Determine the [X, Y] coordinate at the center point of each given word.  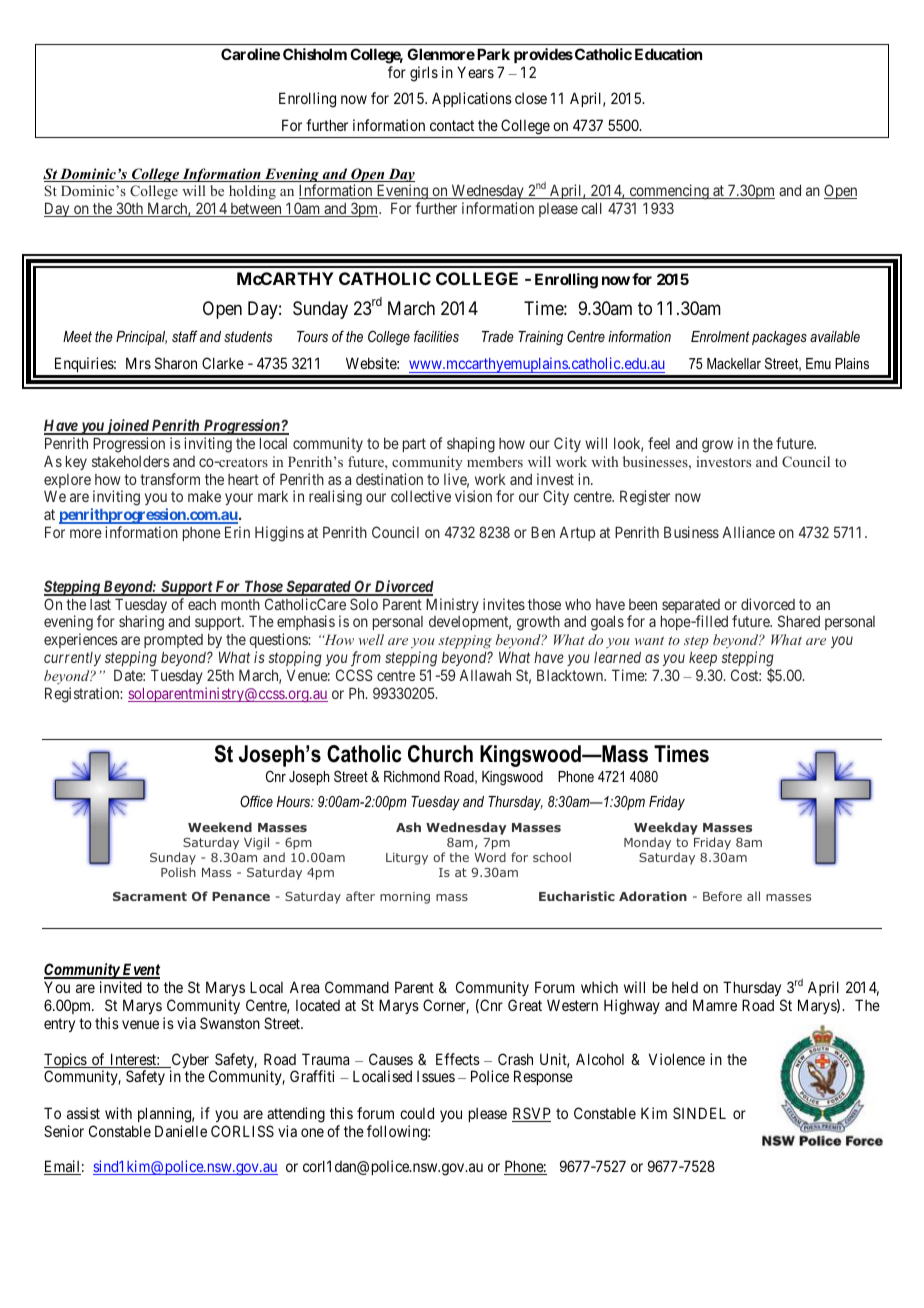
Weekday [666, 828]
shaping [471, 445]
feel [659, 443]
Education [668, 54]
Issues [436, 1076]
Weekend [220, 827]
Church [440, 754]
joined [127, 427]
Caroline [250, 54]
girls [424, 74]
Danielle [181, 1131]
